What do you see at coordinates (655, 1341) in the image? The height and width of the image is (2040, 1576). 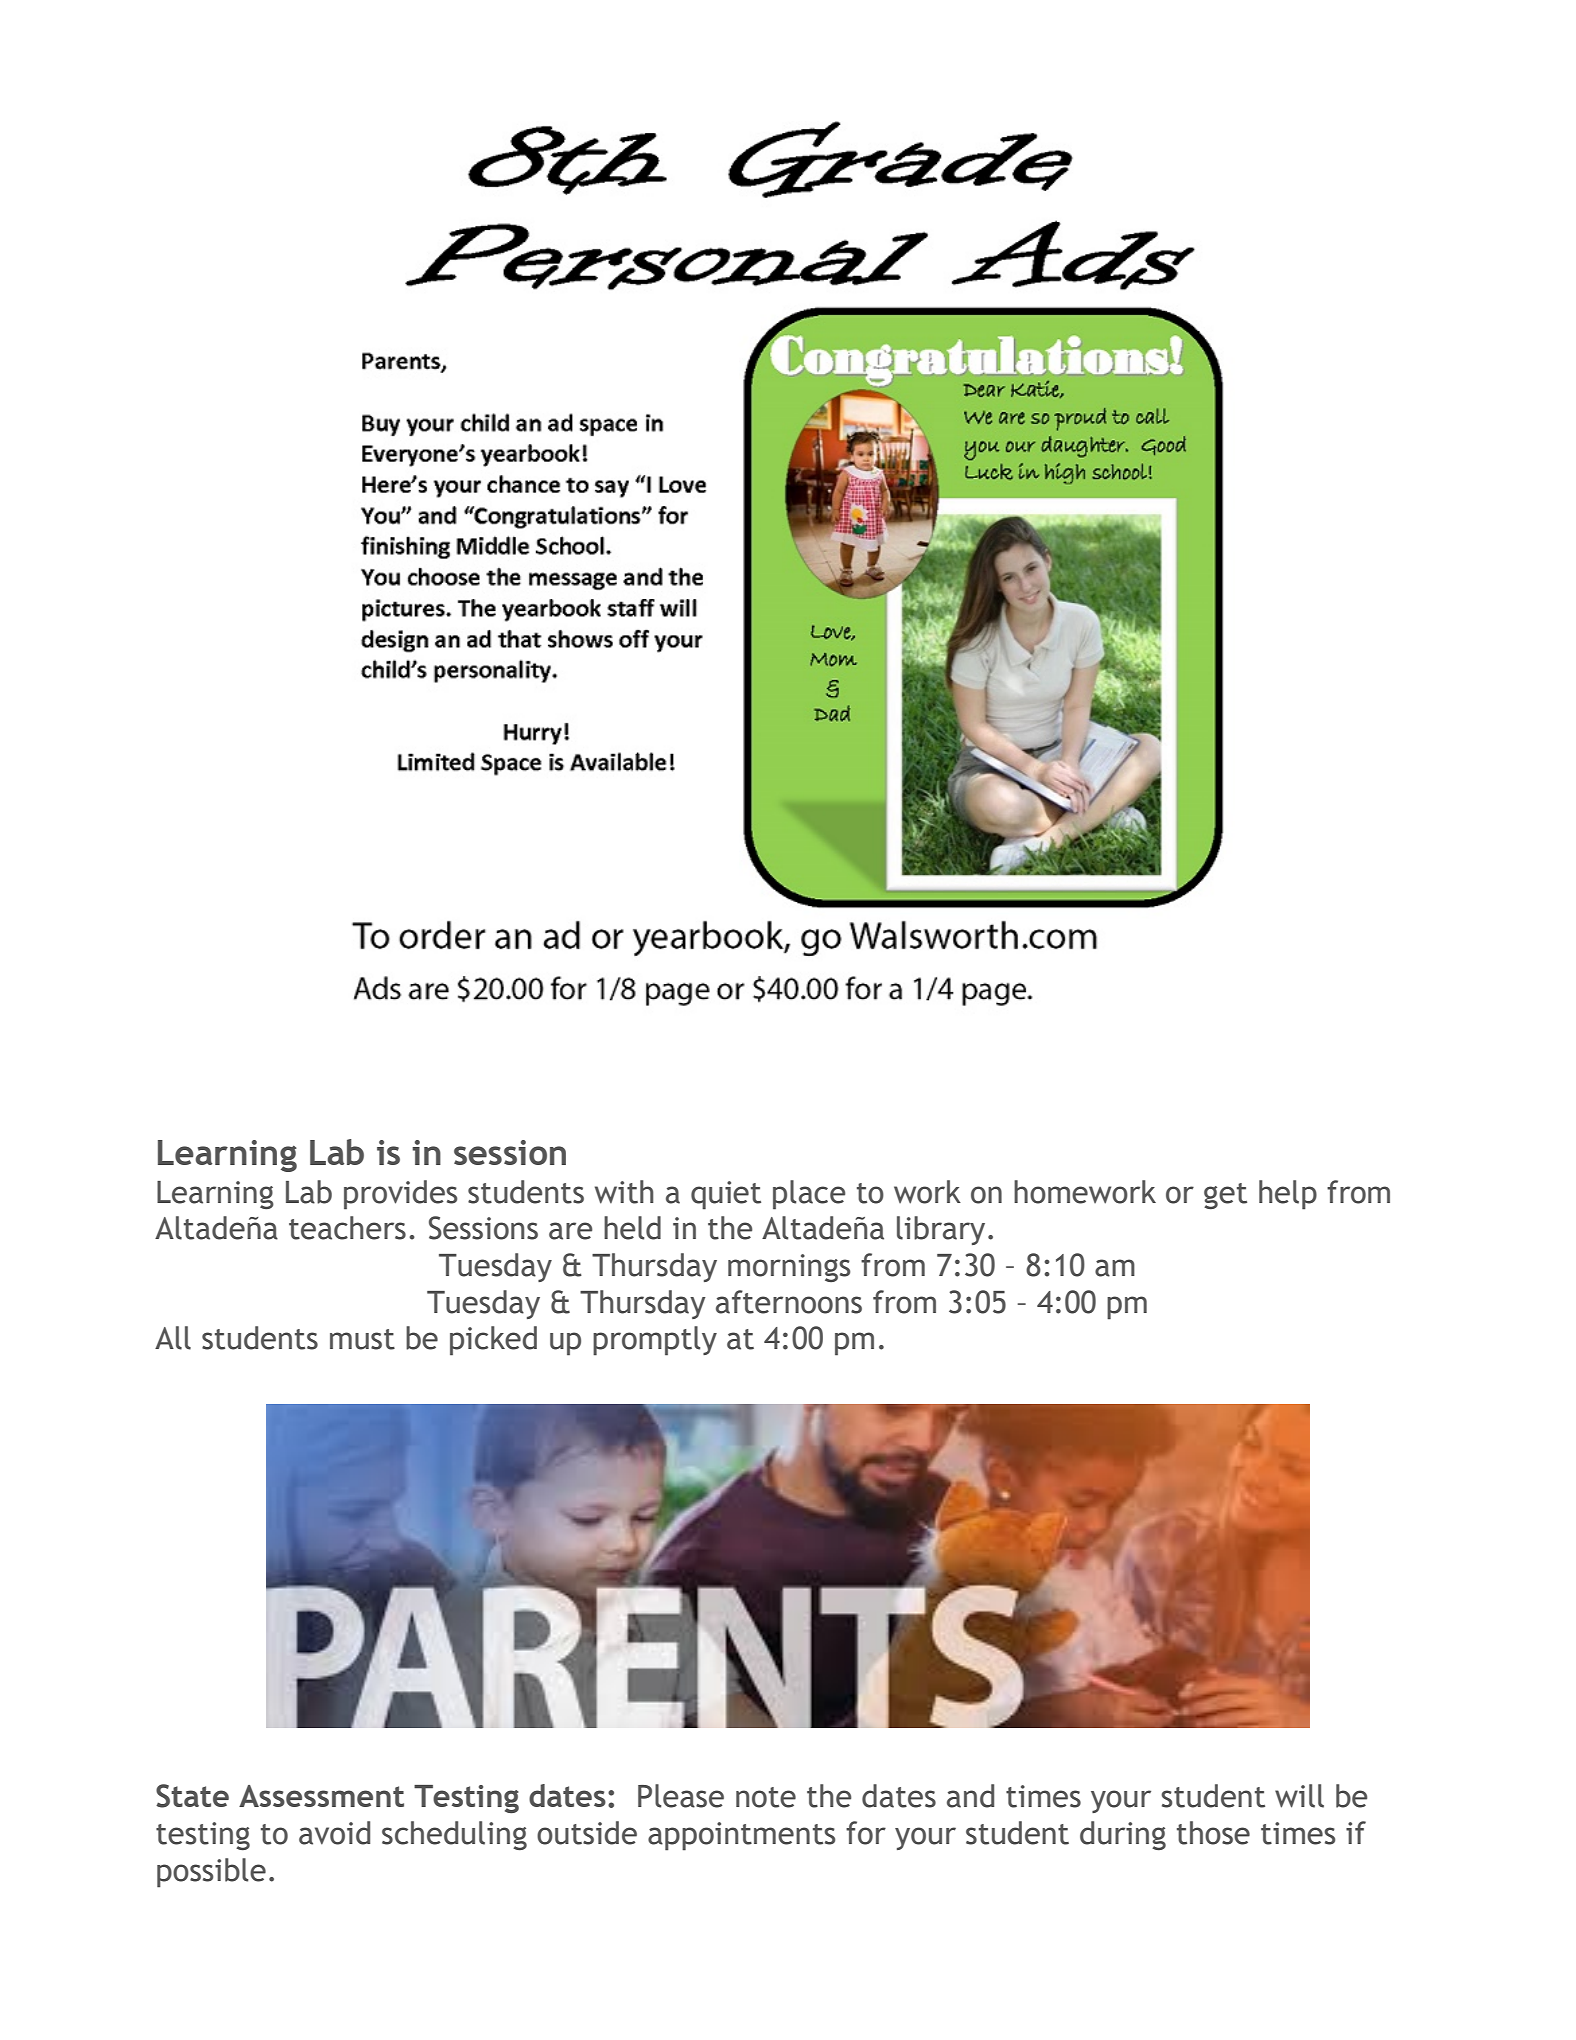 I see `promptly` at bounding box center [655, 1341].
